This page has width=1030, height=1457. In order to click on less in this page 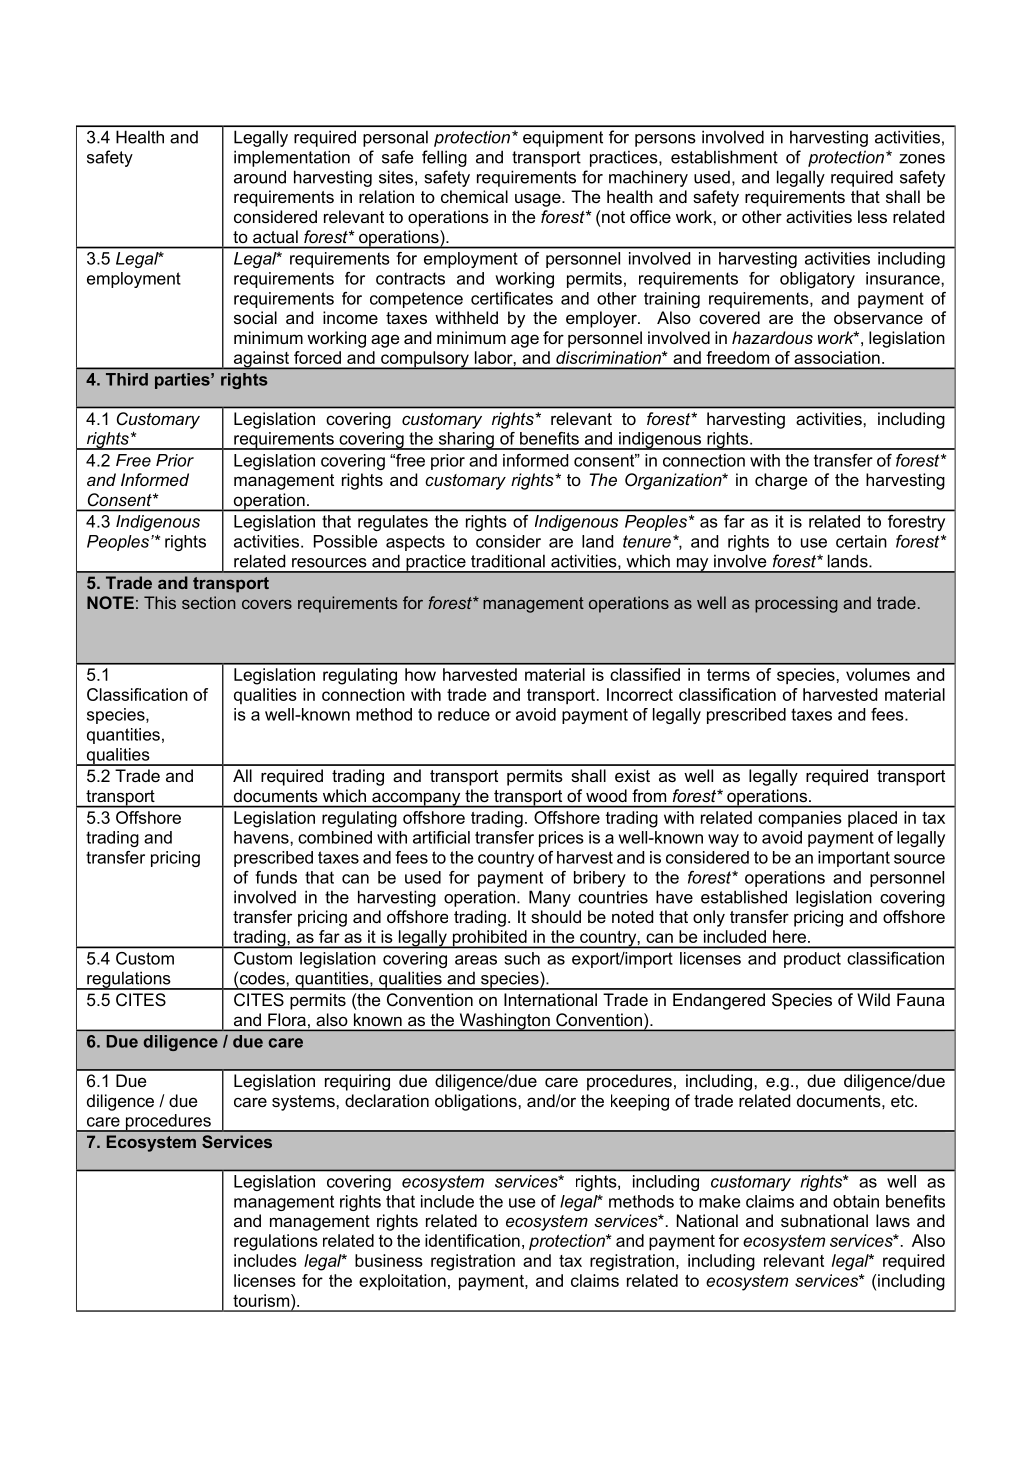, I will do `click(872, 216)`.
